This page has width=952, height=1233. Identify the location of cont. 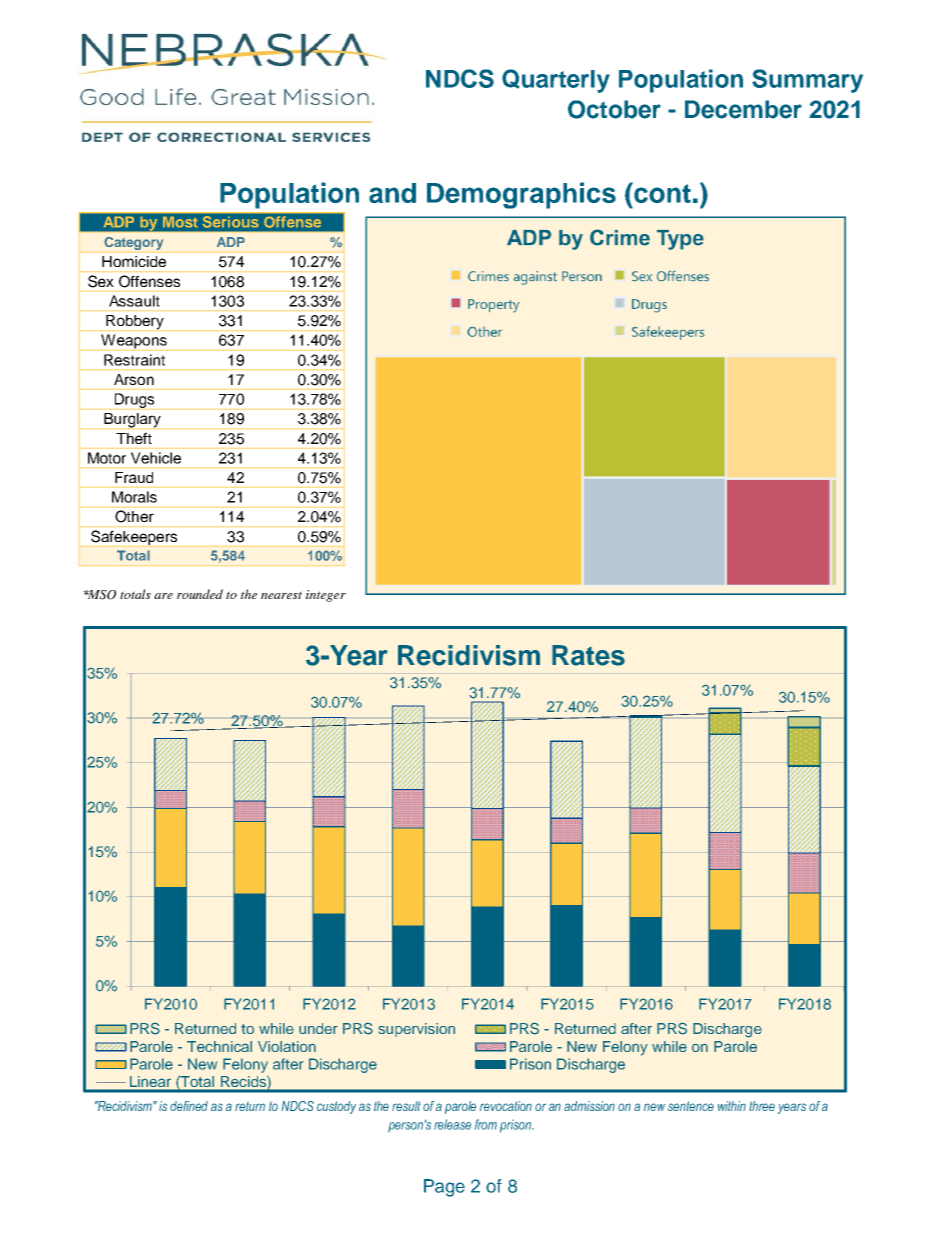
(661, 192).
